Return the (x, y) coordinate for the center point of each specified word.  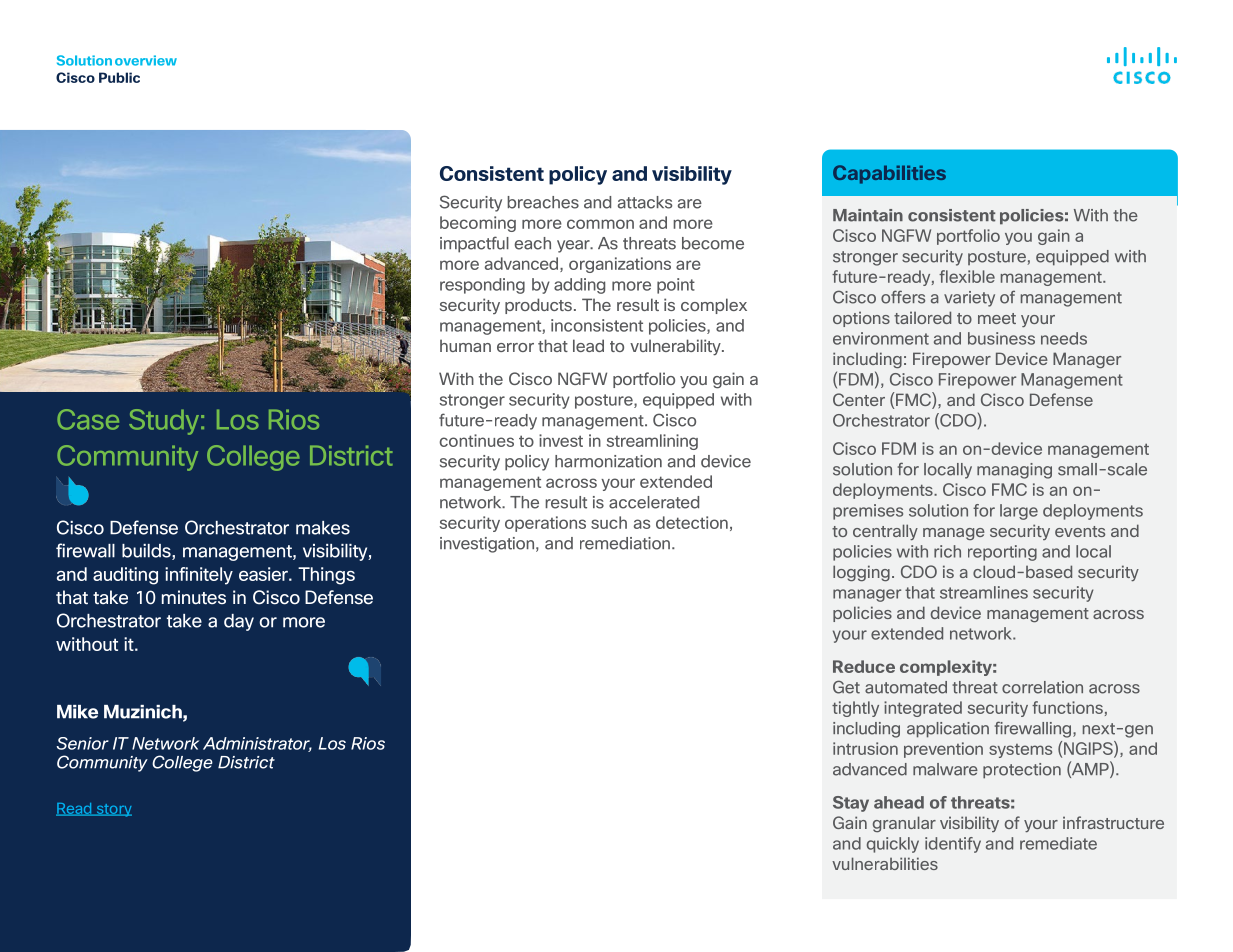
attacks (645, 202)
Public (119, 77)
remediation (625, 543)
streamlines (984, 592)
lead (588, 345)
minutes (194, 597)
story (113, 810)
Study (164, 422)
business (1001, 338)
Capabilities (889, 174)
